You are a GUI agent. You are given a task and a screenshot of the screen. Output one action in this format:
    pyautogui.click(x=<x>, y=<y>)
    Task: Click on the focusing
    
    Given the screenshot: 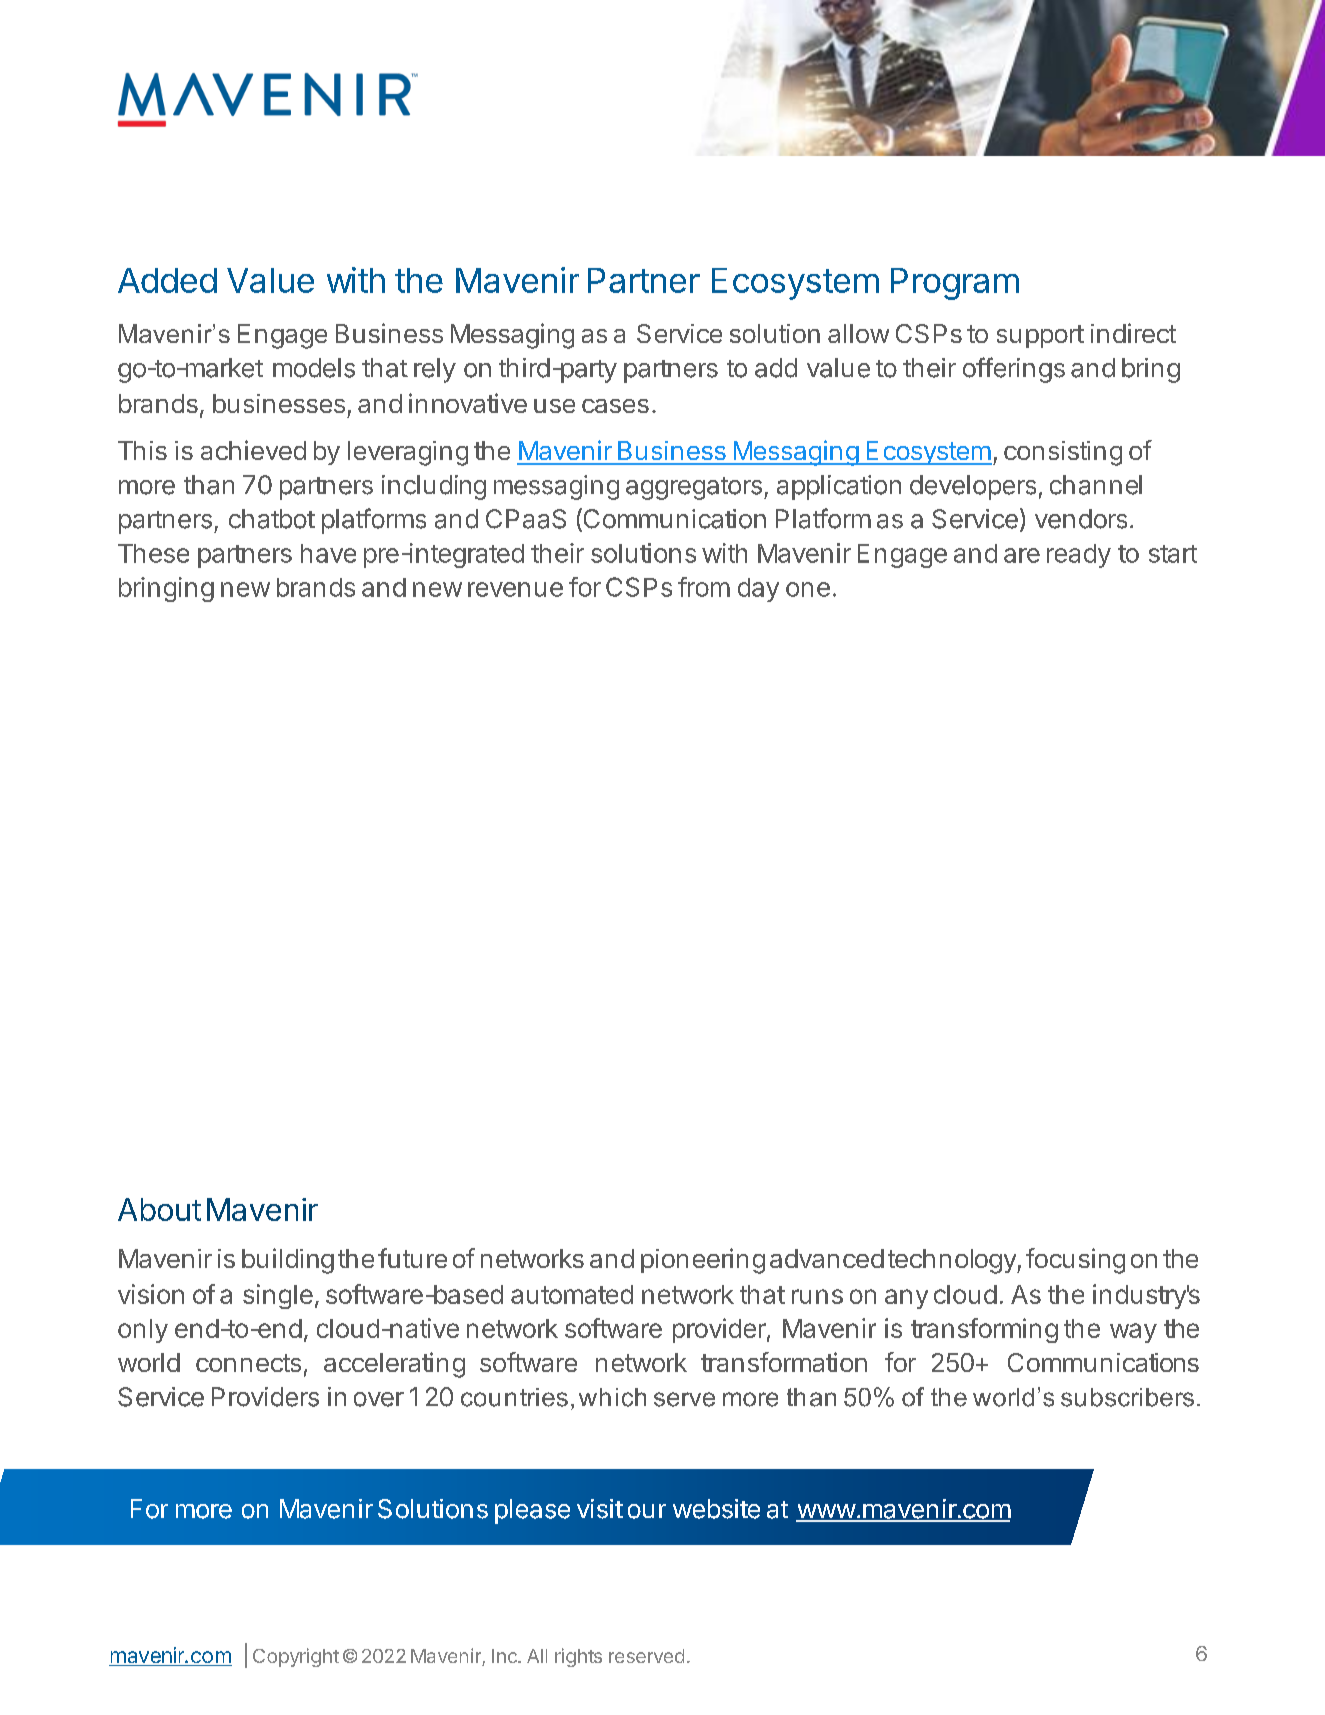 What is the action you would take?
    pyautogui.click(x=1075, y=1261)
